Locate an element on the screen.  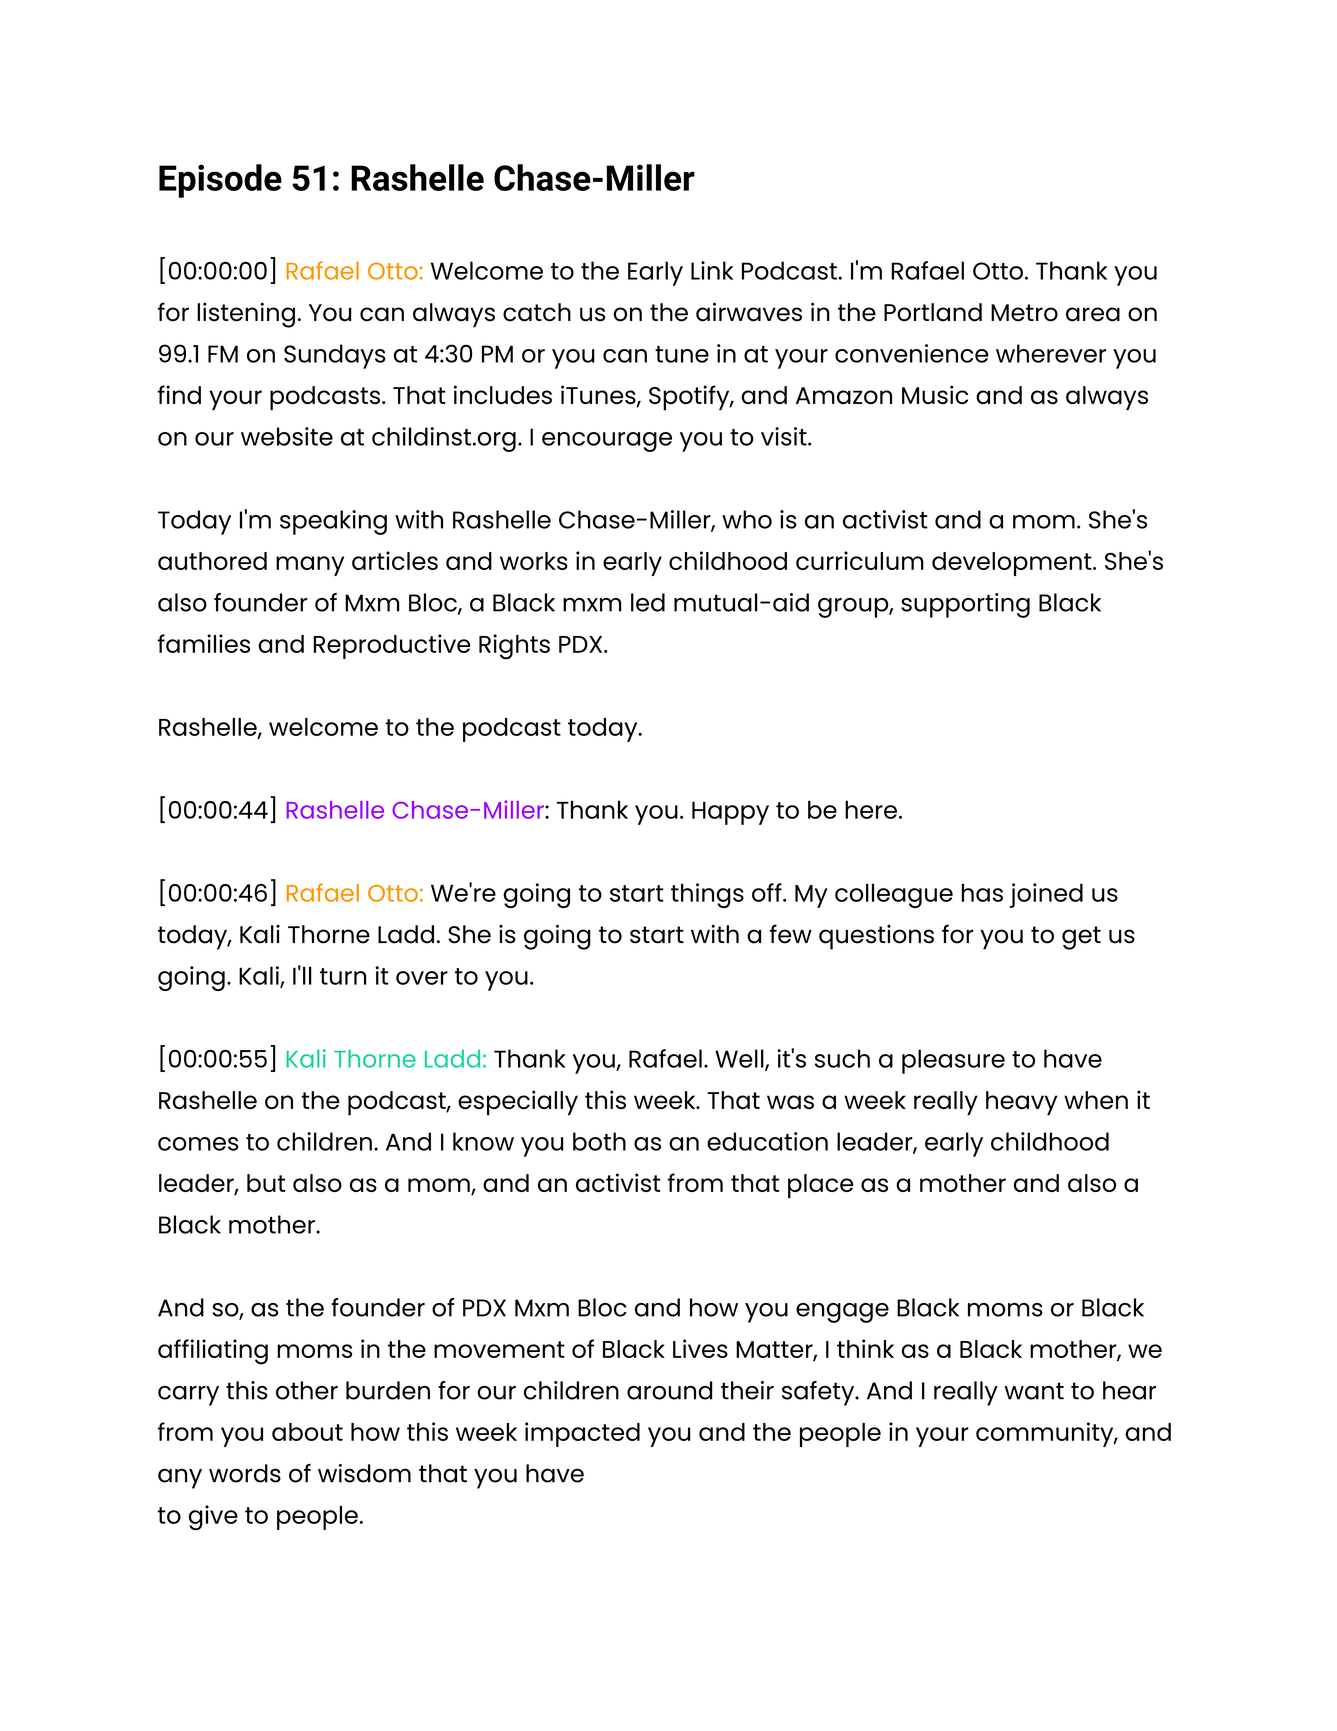
Link is located at coordinates (712, 270).
